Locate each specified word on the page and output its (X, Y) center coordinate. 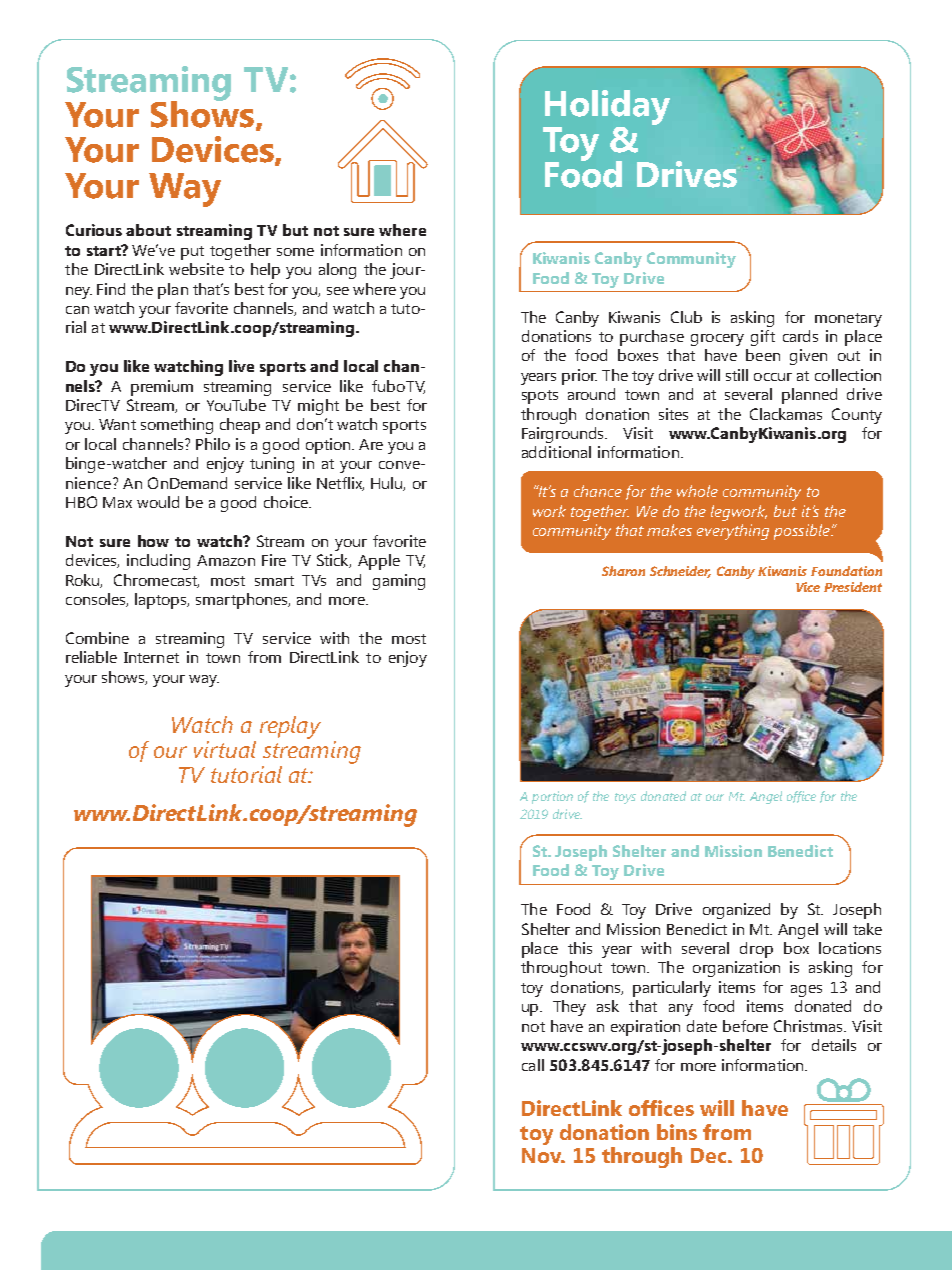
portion (552, 797)
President (853, 587)
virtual (225, 749)
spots (540, 397)
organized (736, 911)
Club (686, 317)
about (148, 230)
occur (773, 377)
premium (162, 388)
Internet (151, 657)
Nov (543, 1155)
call (533, 1065)
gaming (399, 582)
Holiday (607, 107)
